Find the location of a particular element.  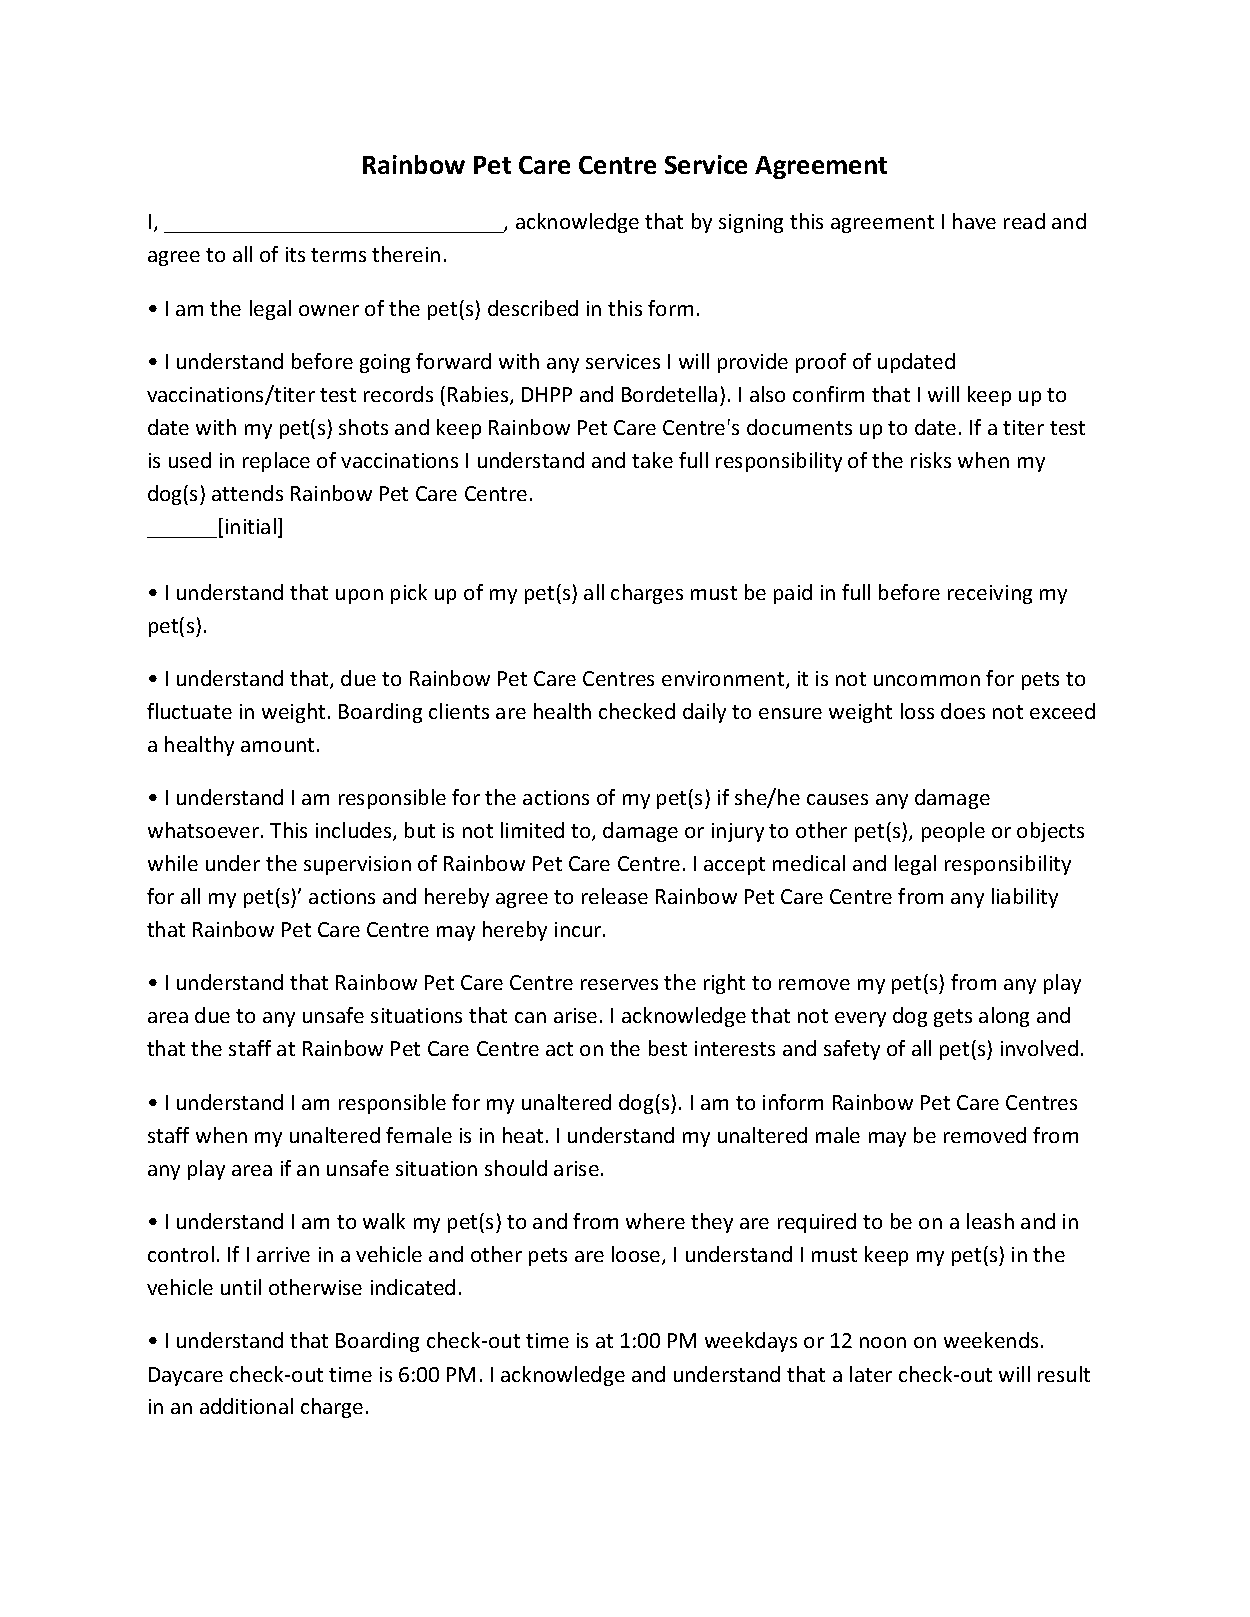

gets is located at coordinates (953, 1018).
